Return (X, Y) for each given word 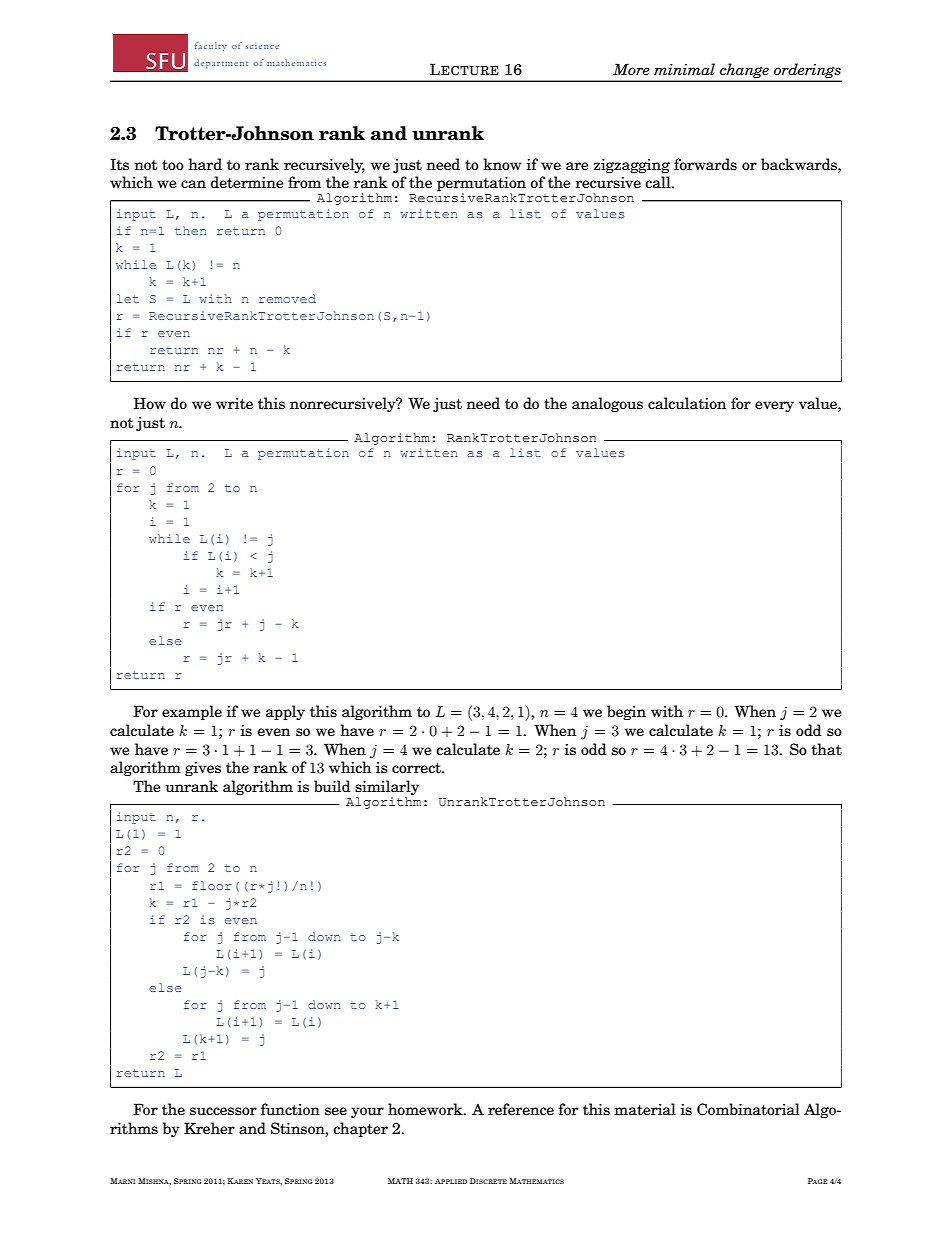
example (192, 712)
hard (205, 164)
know (502, 164)
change (744, 72)
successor (223, 1111)
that (826, 749)
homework (426, 1109)
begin (626, 712)
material (645, 1109)
